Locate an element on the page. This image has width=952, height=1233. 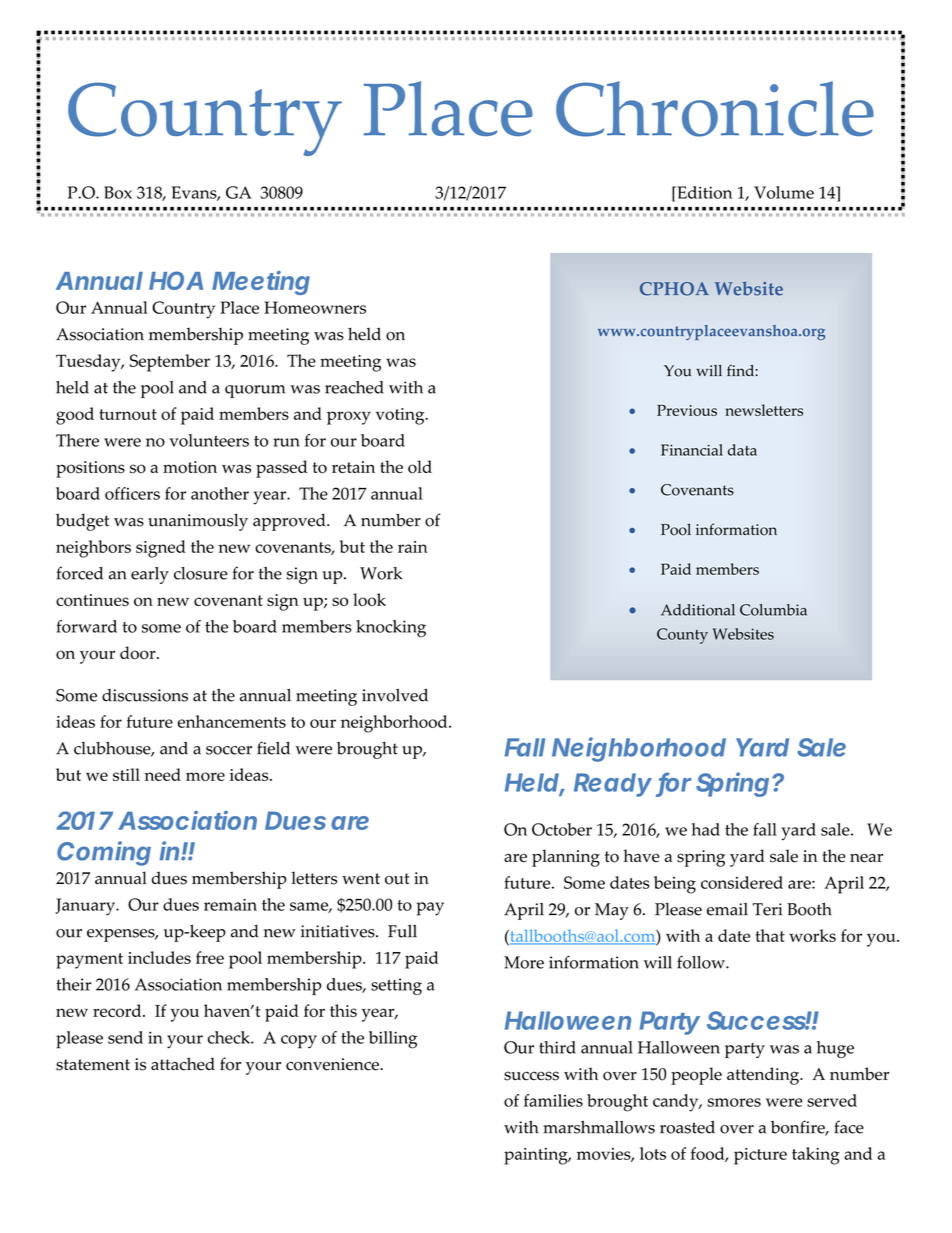
September is located at coordinates (170, 363).
